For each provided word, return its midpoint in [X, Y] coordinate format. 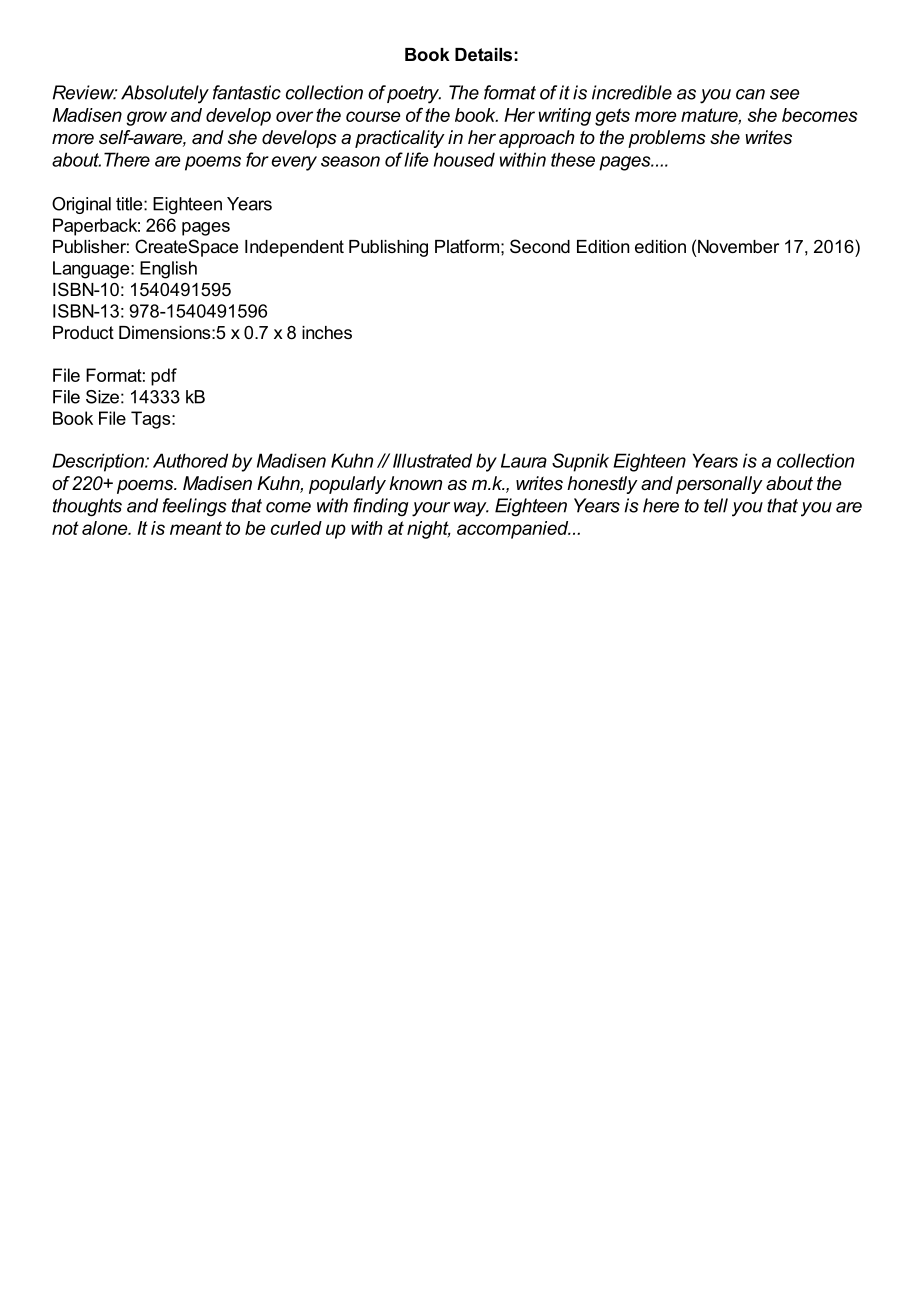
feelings [194, 507]
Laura [524, 460]
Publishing [388, 248]
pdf [164, 377]
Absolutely [165, 94]
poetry [414, 95]
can [750, 94]
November [738, 246]
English [168, 270]
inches [327, 332]
